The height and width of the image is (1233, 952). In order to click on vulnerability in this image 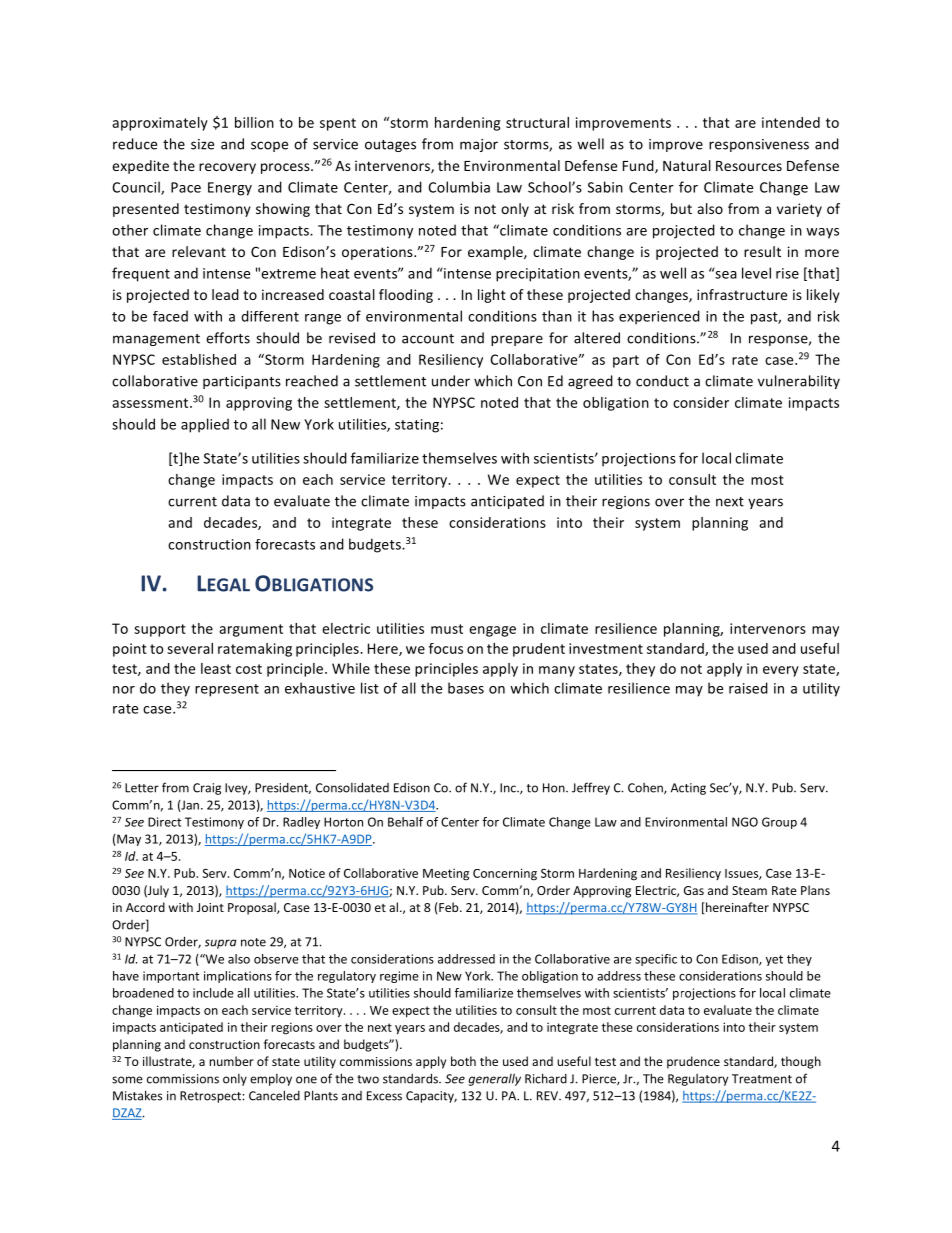, I will do `click(799, 382)`.
